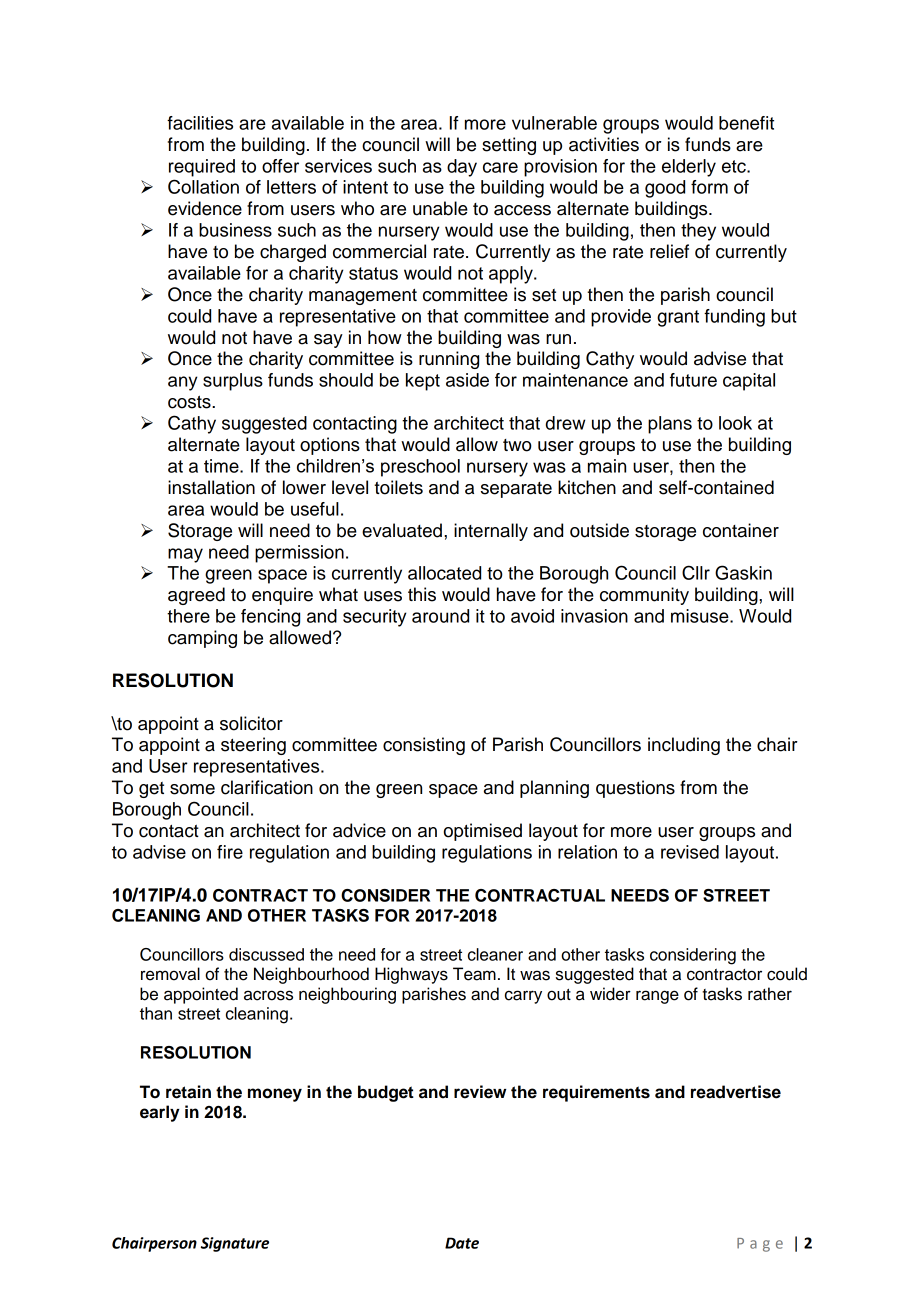  Describe the element at coordinates (230, 852) in the document. I see `fire` at that location.
